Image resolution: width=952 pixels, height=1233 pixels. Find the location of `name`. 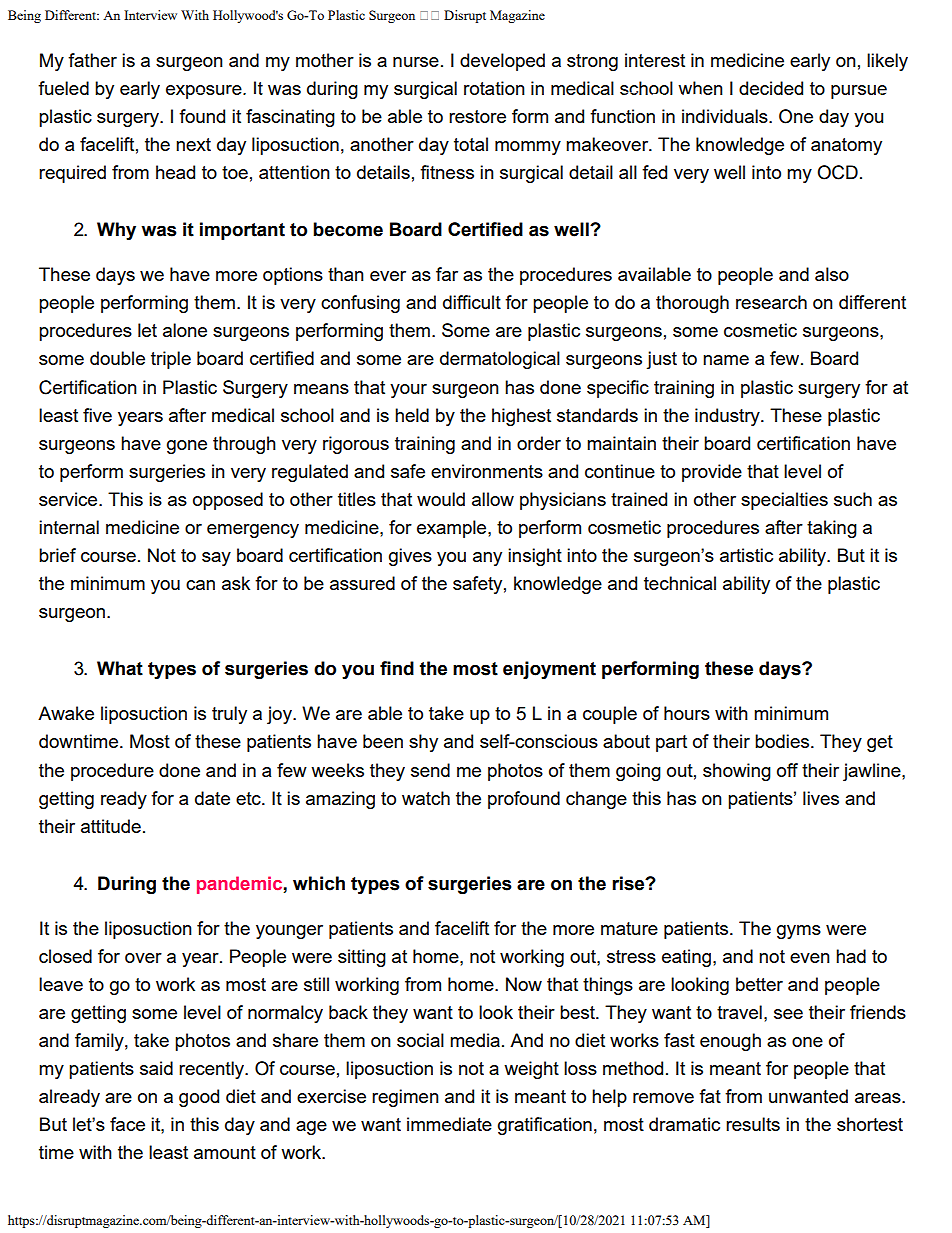

name is located at coordinates (726, 360).
